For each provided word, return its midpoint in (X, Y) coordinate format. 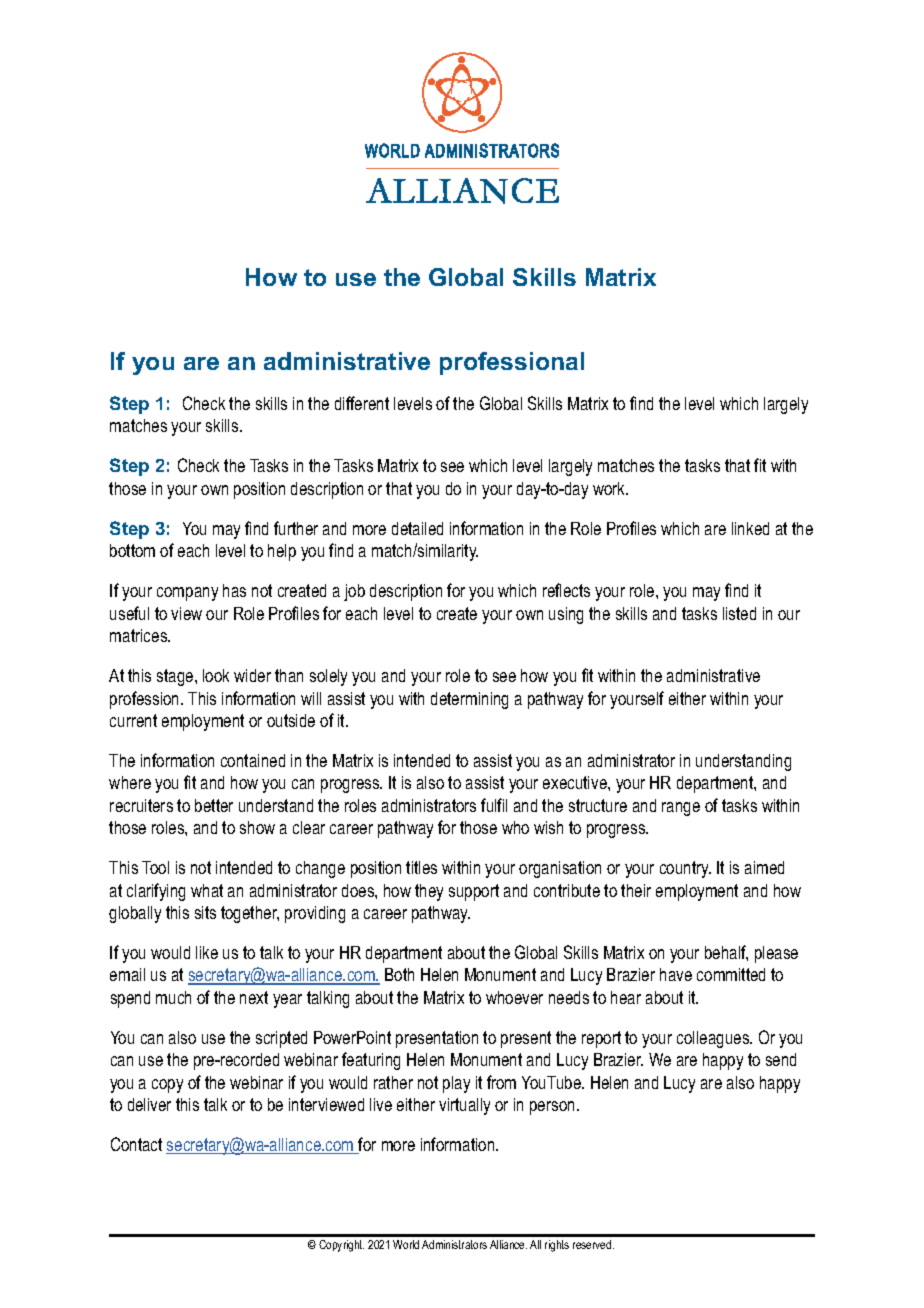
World (406, 1244)
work (610, 488)
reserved (593, 1244)
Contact (136, 1144)
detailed (417, 528)
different (362, 403)
